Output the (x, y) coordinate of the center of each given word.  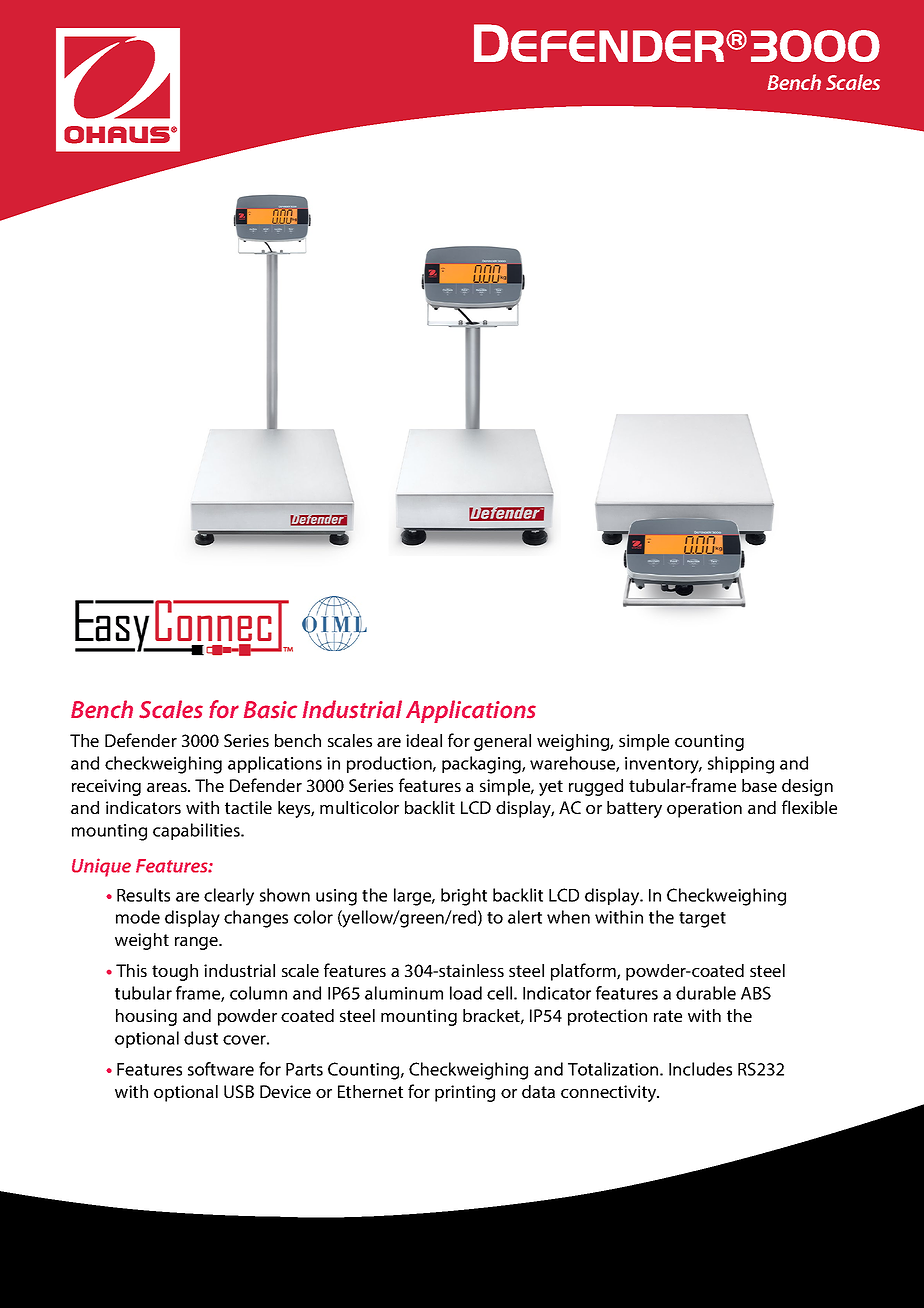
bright (464, 897)
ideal (424, 740)
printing (465, 1093)
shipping (741, 765)
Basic (270, 710)
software (221, 1069)
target (702, 920)
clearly (229, 897)
